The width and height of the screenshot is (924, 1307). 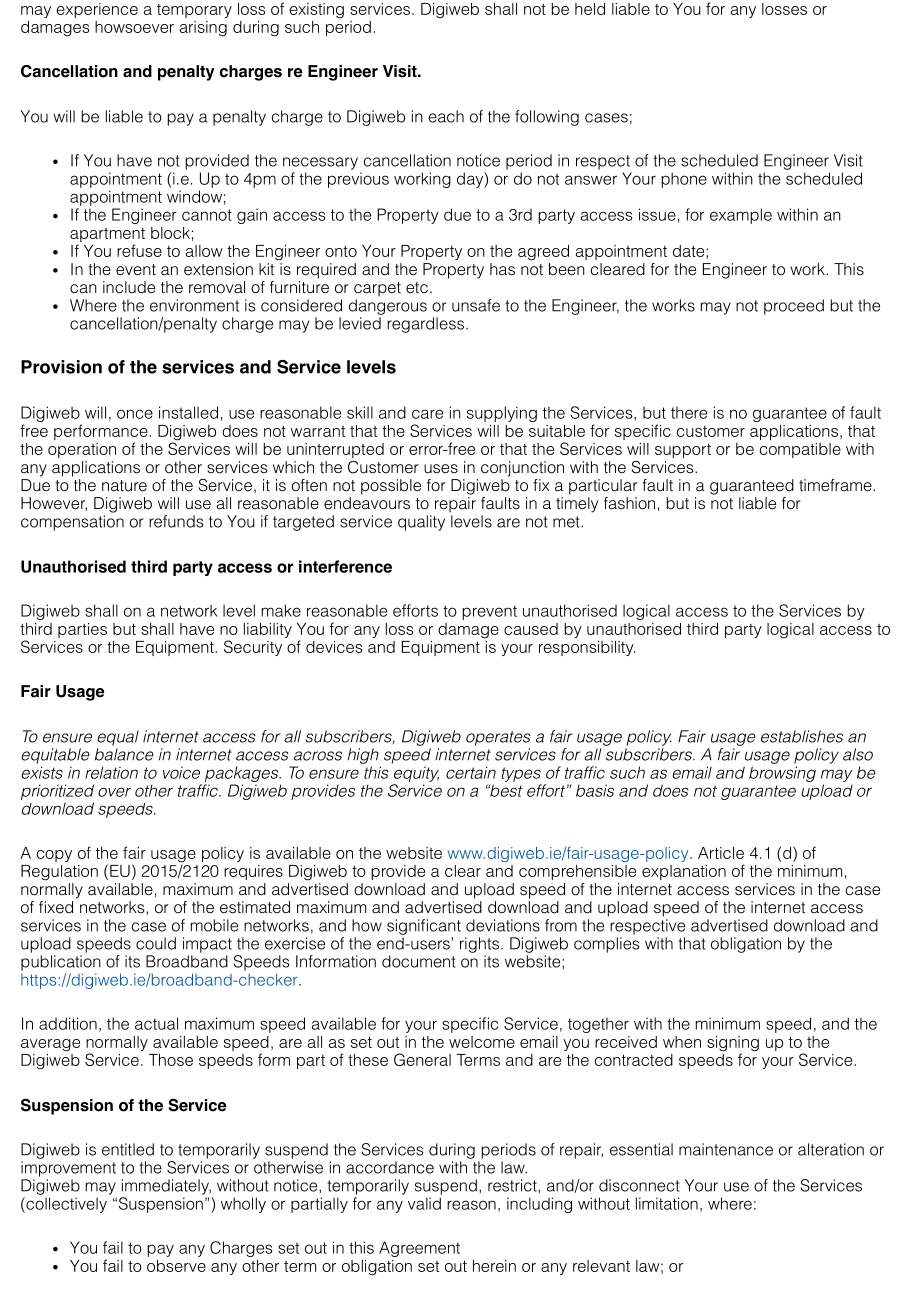 I want to click on each, so click(x=446, y=116).
